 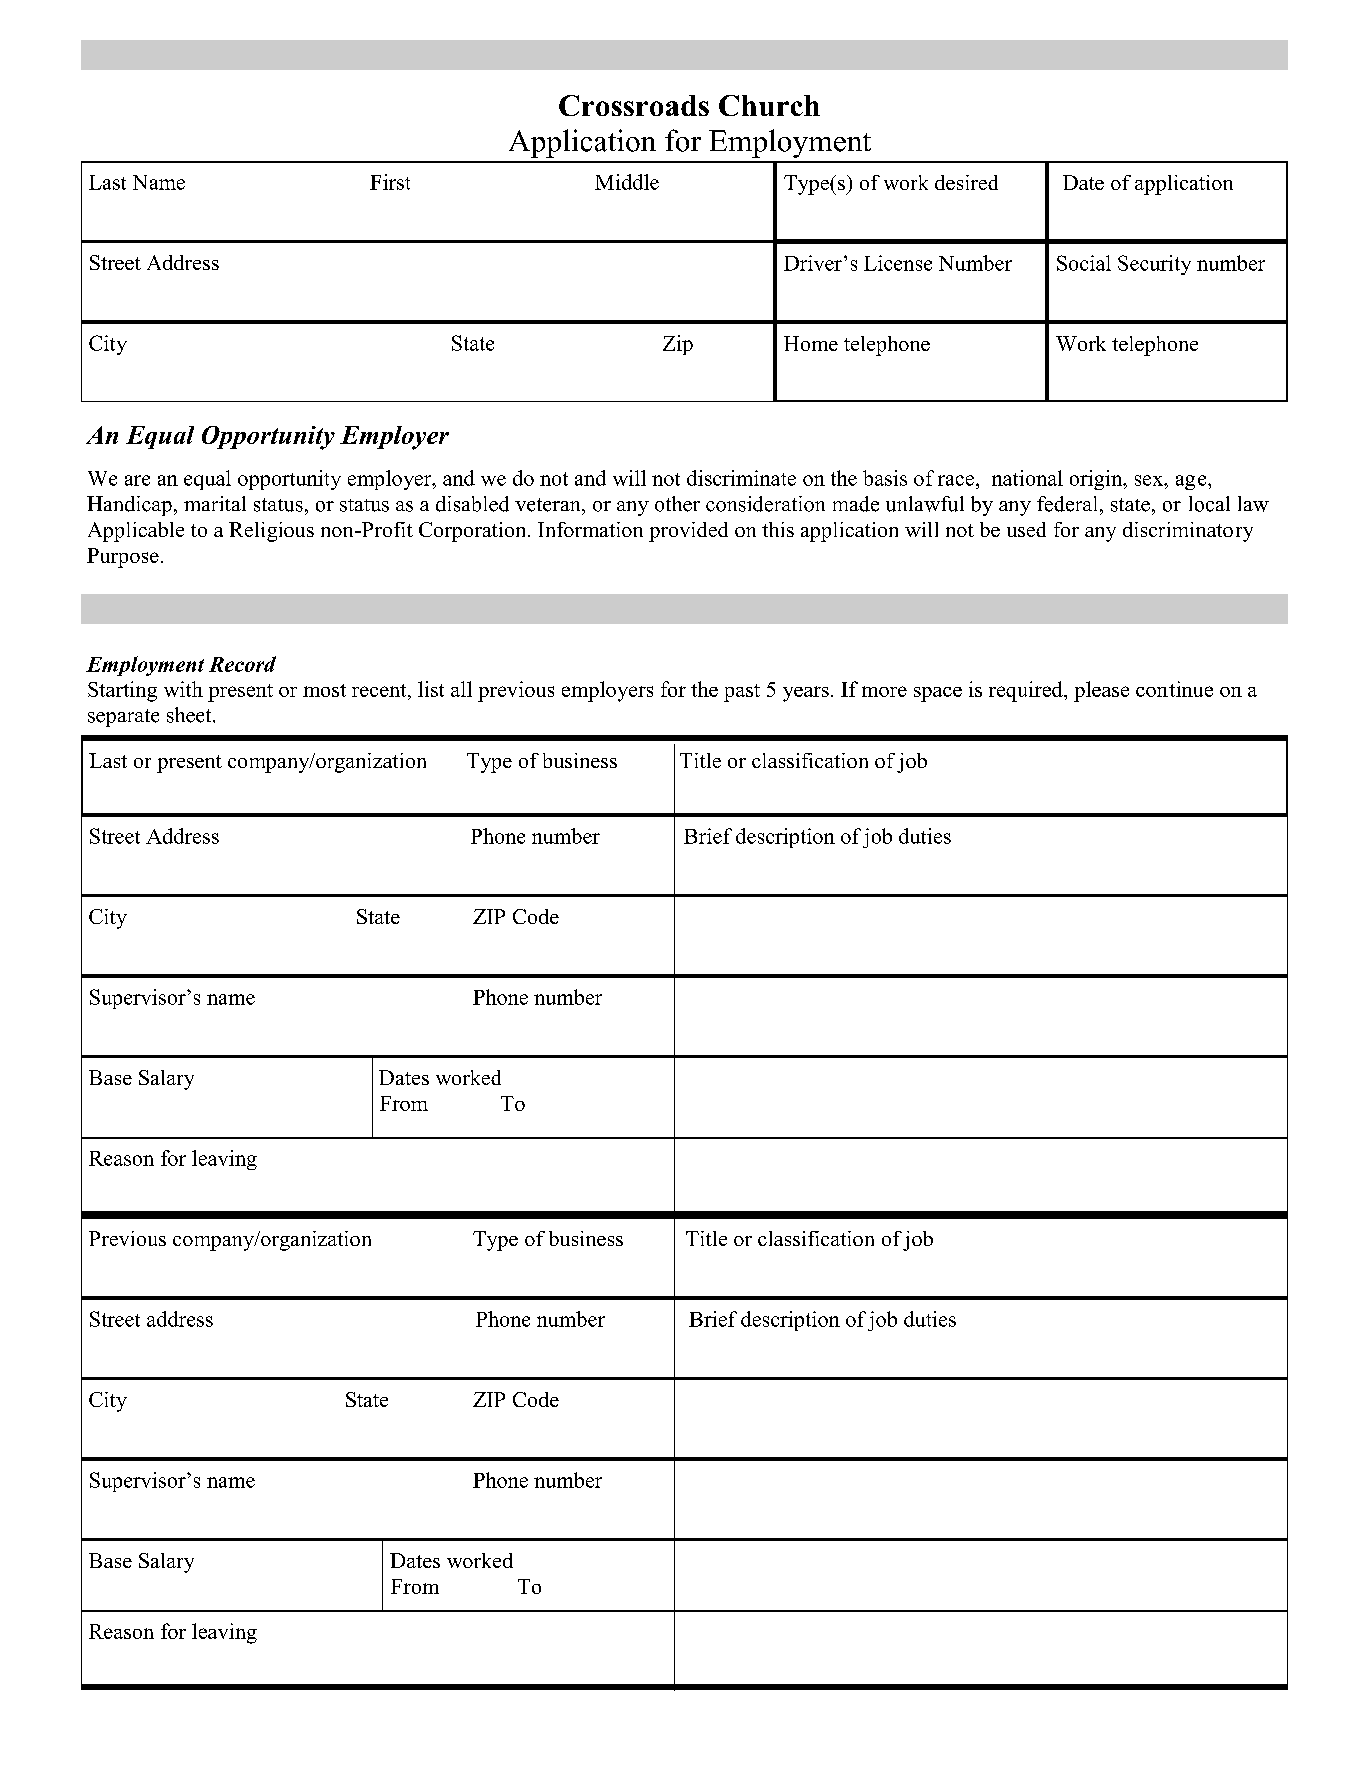 What do you see at coordinates (137, 480) in the document?
I see `are` at bounding box center [137, 480].
